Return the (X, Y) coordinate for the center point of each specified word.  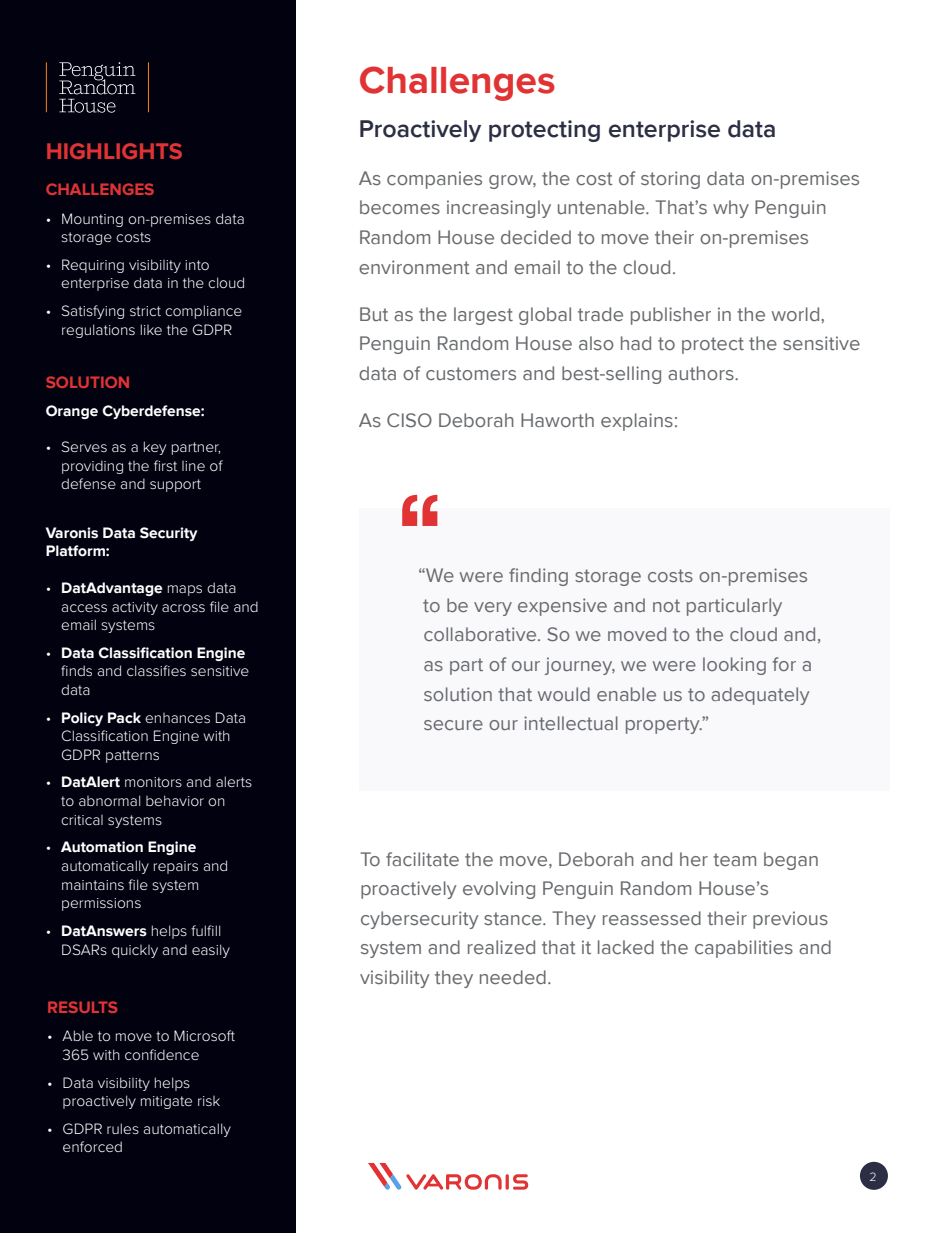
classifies (156, 670)
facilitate (422, 859)
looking (734, 666)
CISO (409, 420)
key (155, 448)
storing (670, 180)
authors (702, 373)
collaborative (481, 634)
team (734, 859)
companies (434, 180)
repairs (176, 867)
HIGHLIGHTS (114, 151)
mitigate (166, 1102)
